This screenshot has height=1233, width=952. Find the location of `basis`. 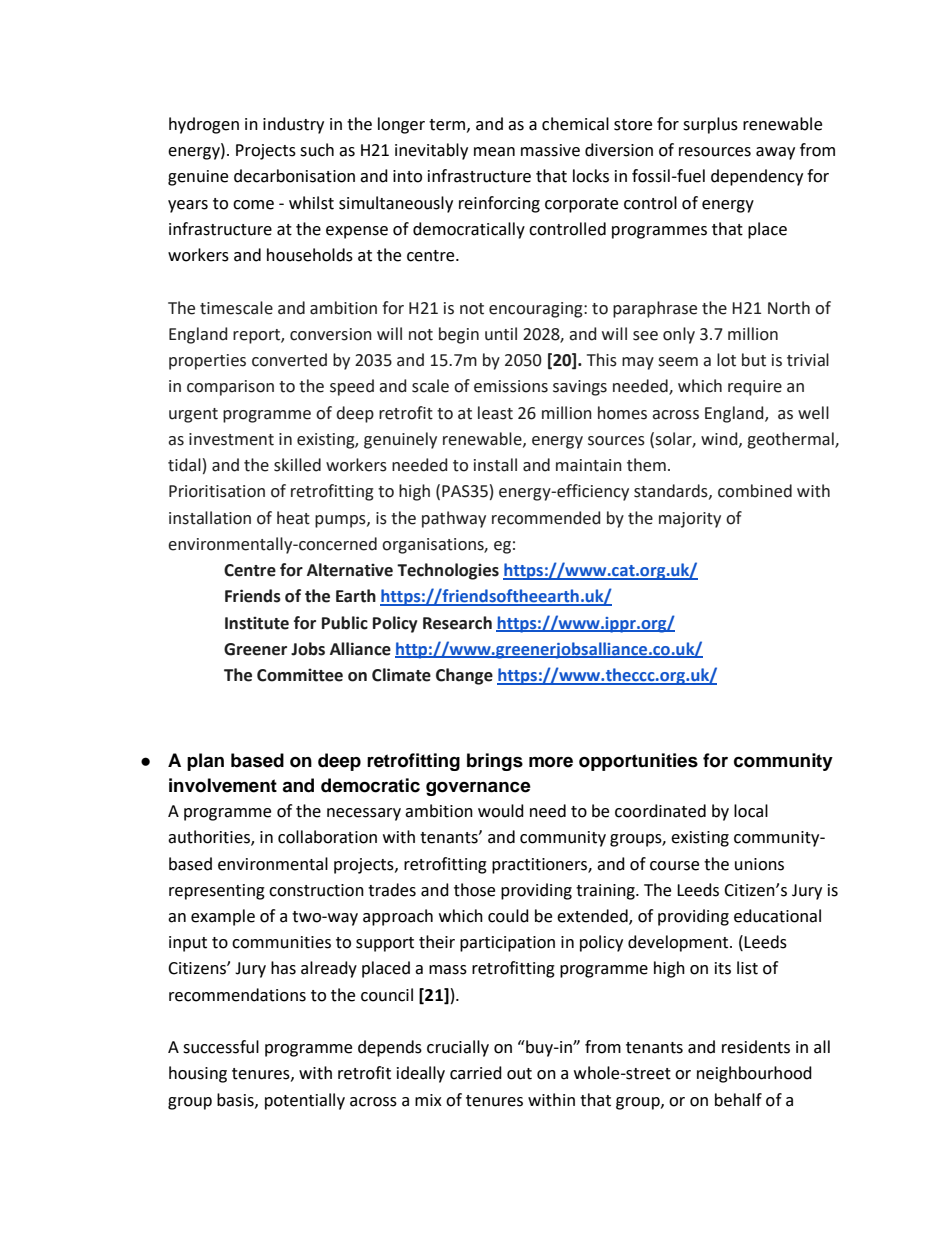

basis is located at coordinates (236, 1100).
